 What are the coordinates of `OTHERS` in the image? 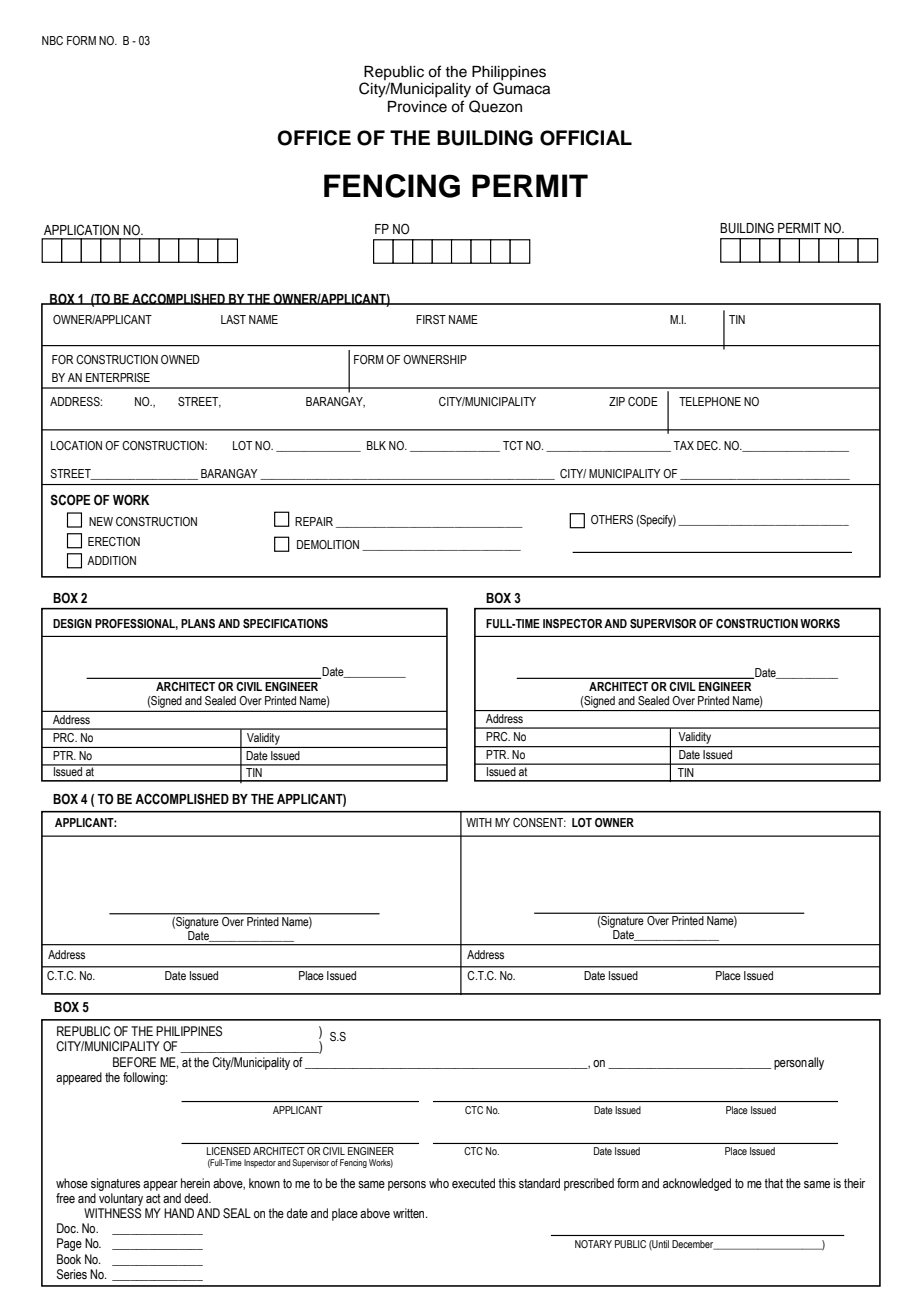 It's located at (612, 519).
